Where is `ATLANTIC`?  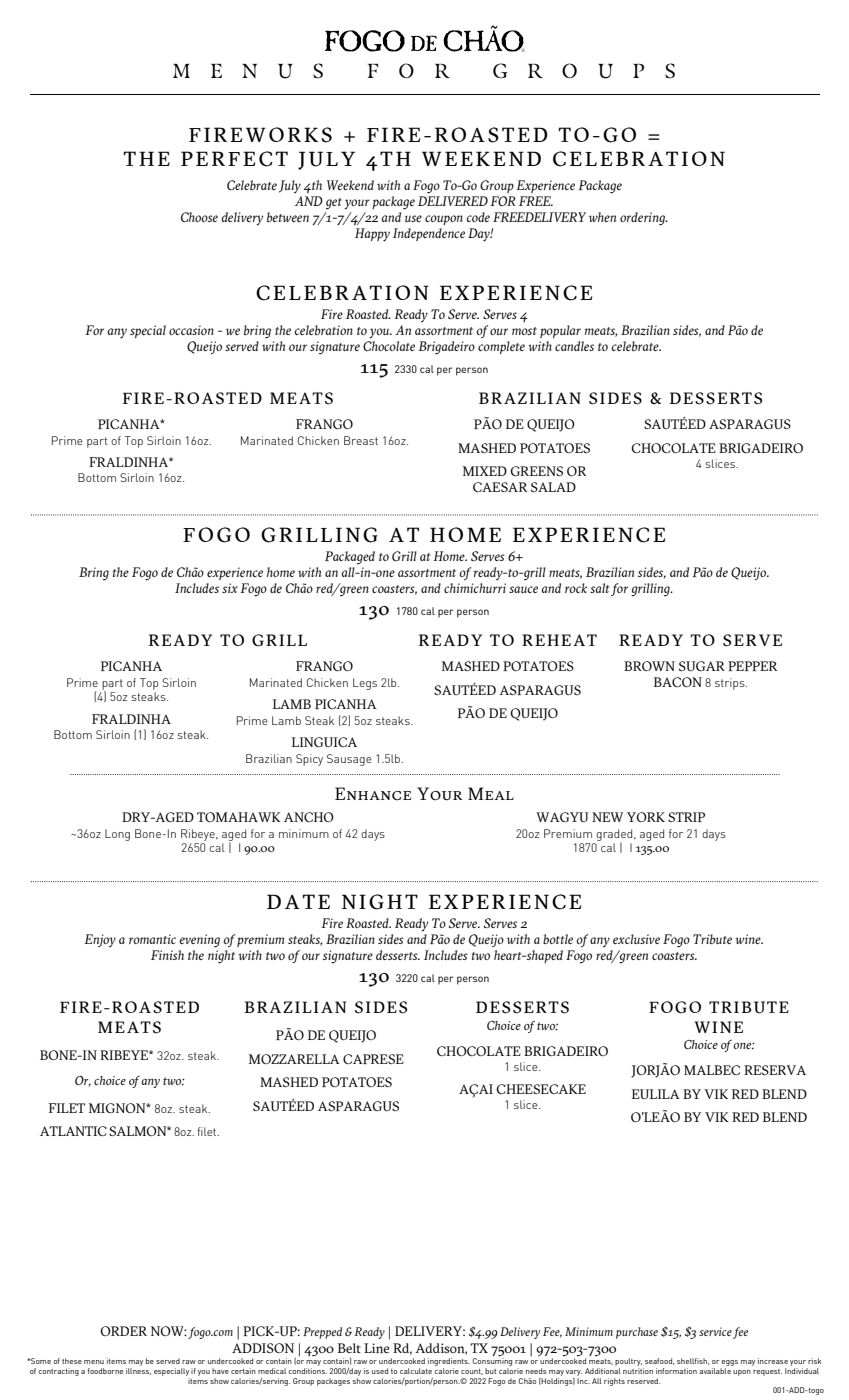 ATLANTIC is located at coordinates (73, 1131).
